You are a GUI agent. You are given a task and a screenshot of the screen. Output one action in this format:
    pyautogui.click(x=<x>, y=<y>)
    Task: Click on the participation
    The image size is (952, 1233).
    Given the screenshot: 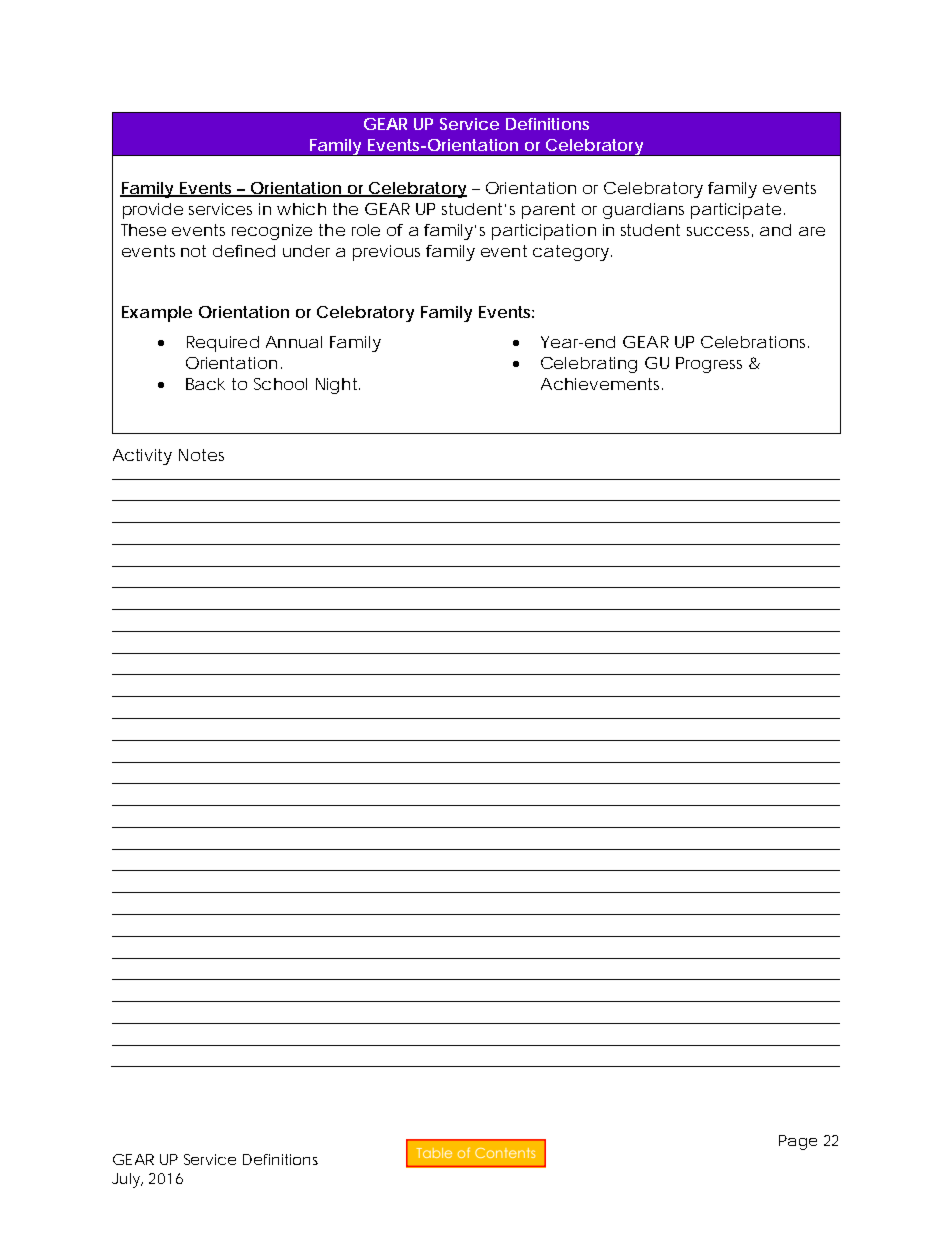 What is the action you would take?
    pyautogui.click(x=544, y=232)
